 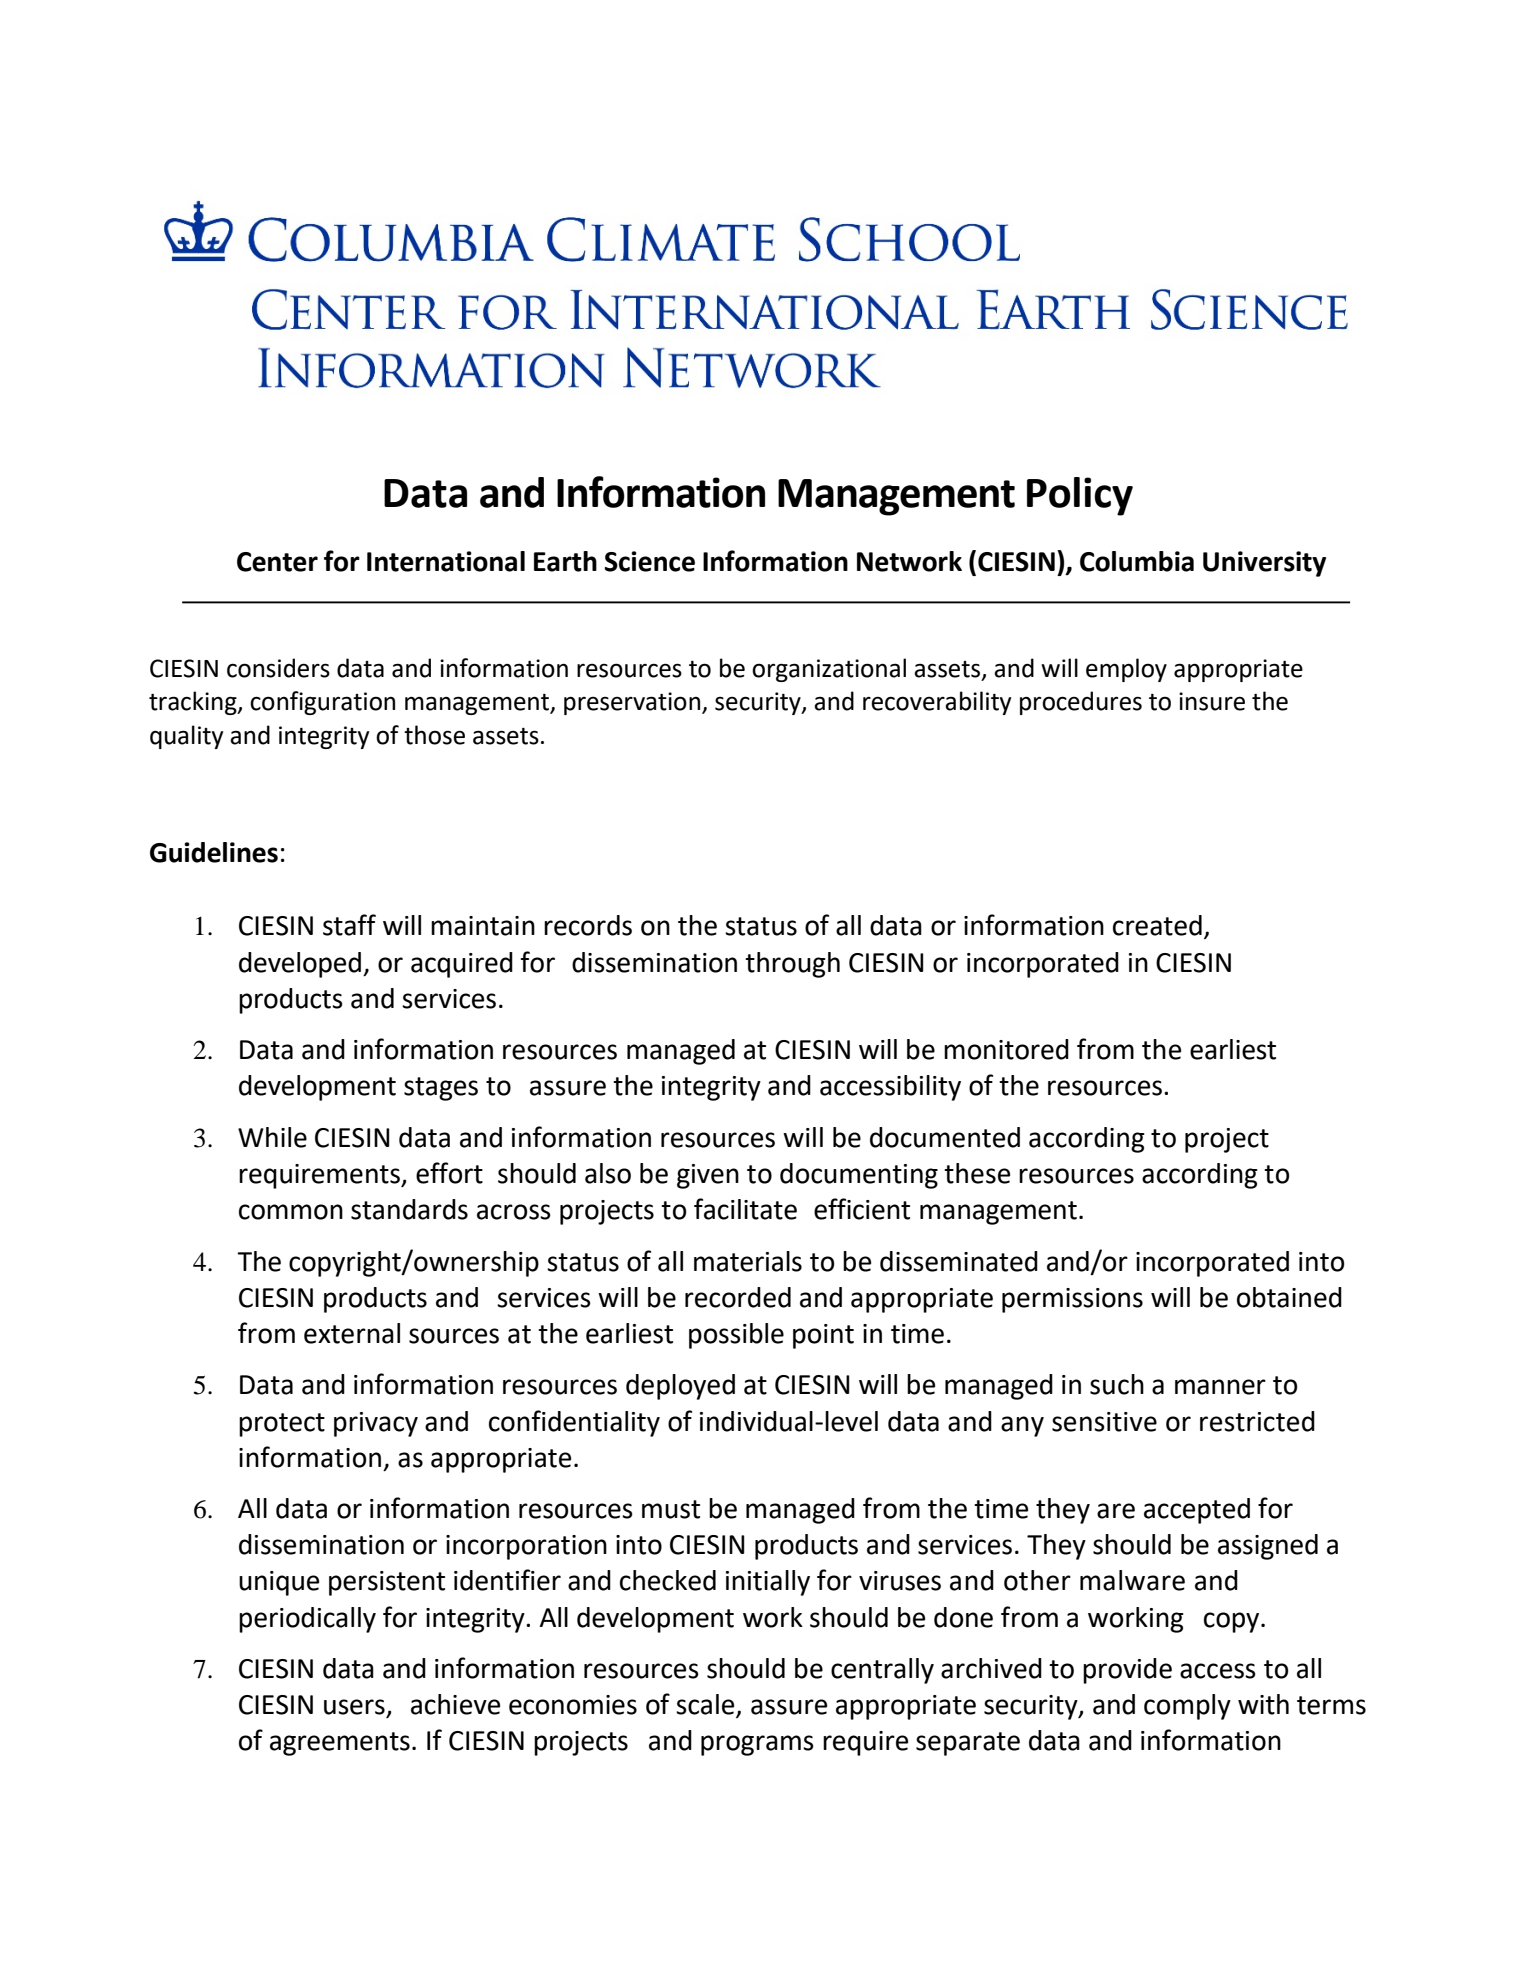 What do you see at coordinates (277, 562) in the page?
I see `Center` at bounding box center [277, 562].
